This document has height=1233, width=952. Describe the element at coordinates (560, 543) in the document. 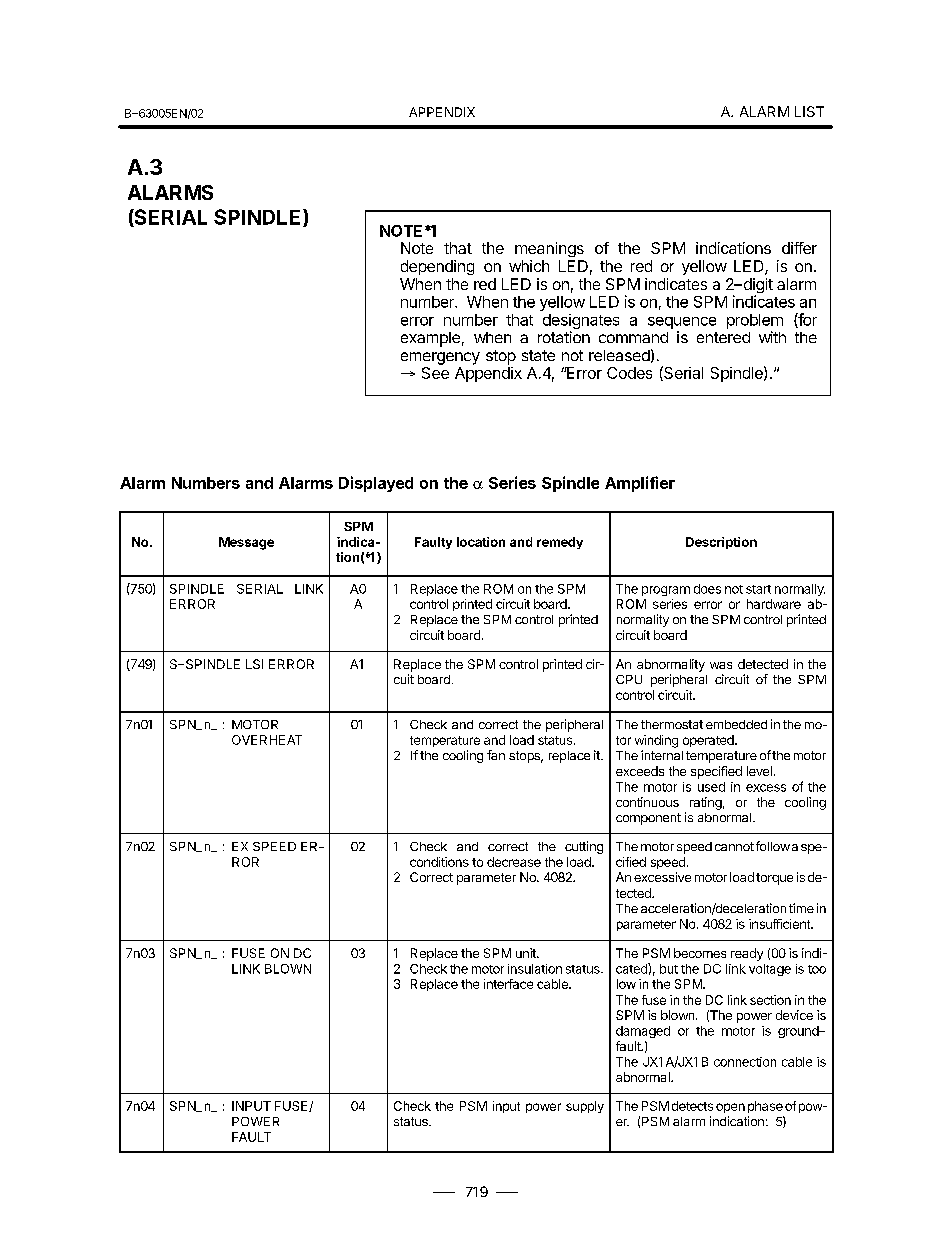

I see `remedy` at that location.
